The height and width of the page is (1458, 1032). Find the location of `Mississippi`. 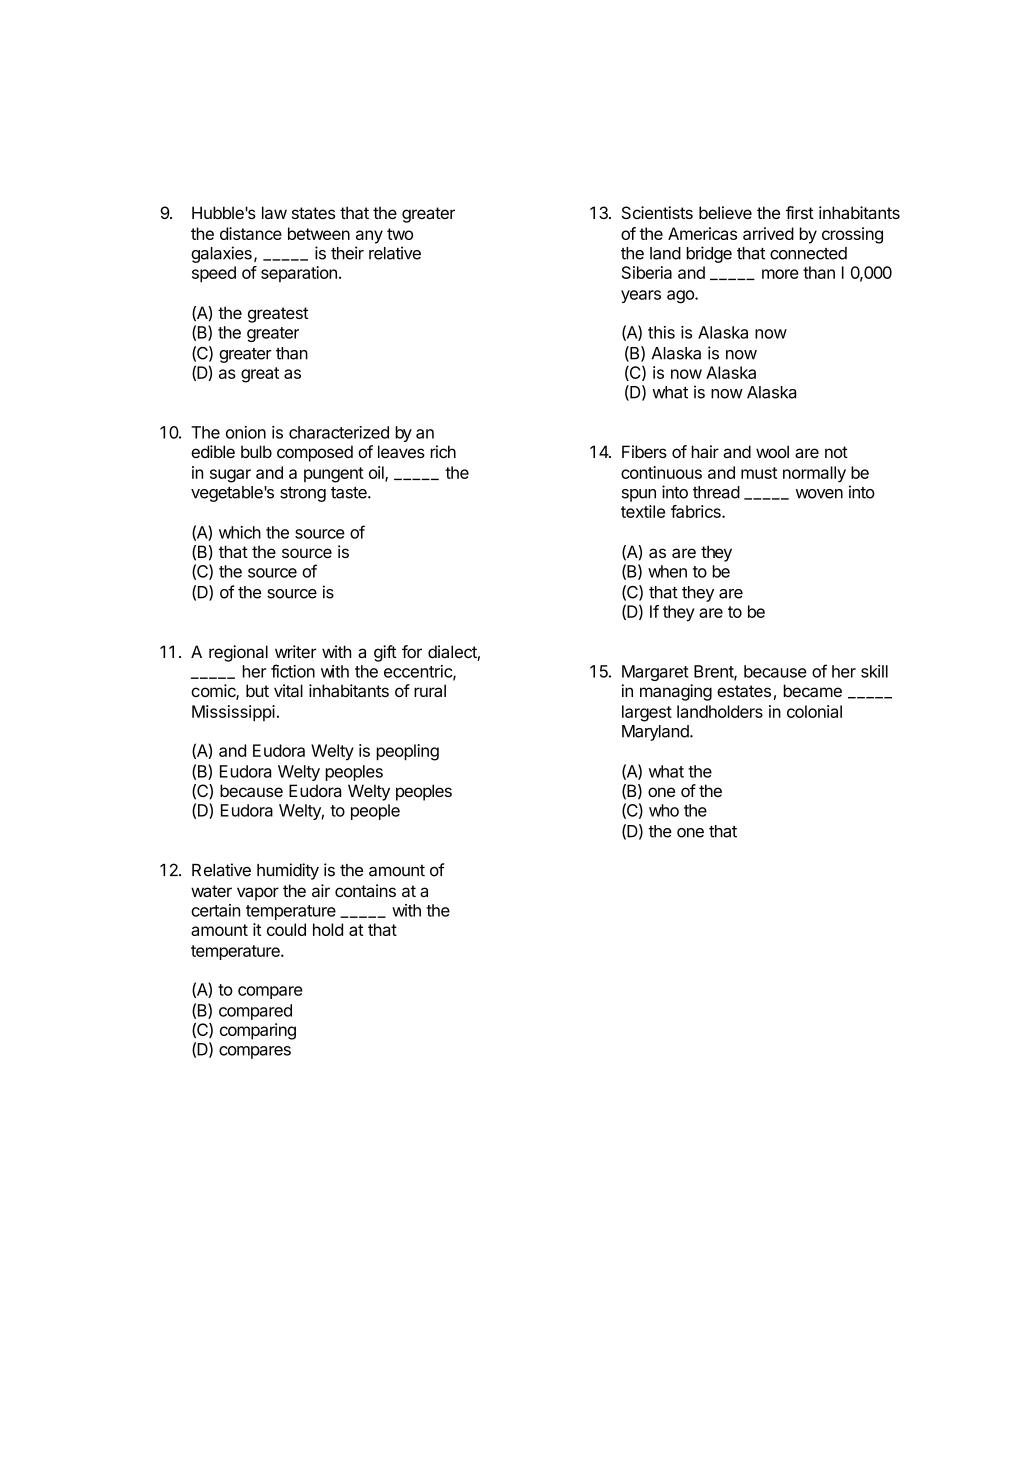

Mississippi is located at coordinates (233, 713).
